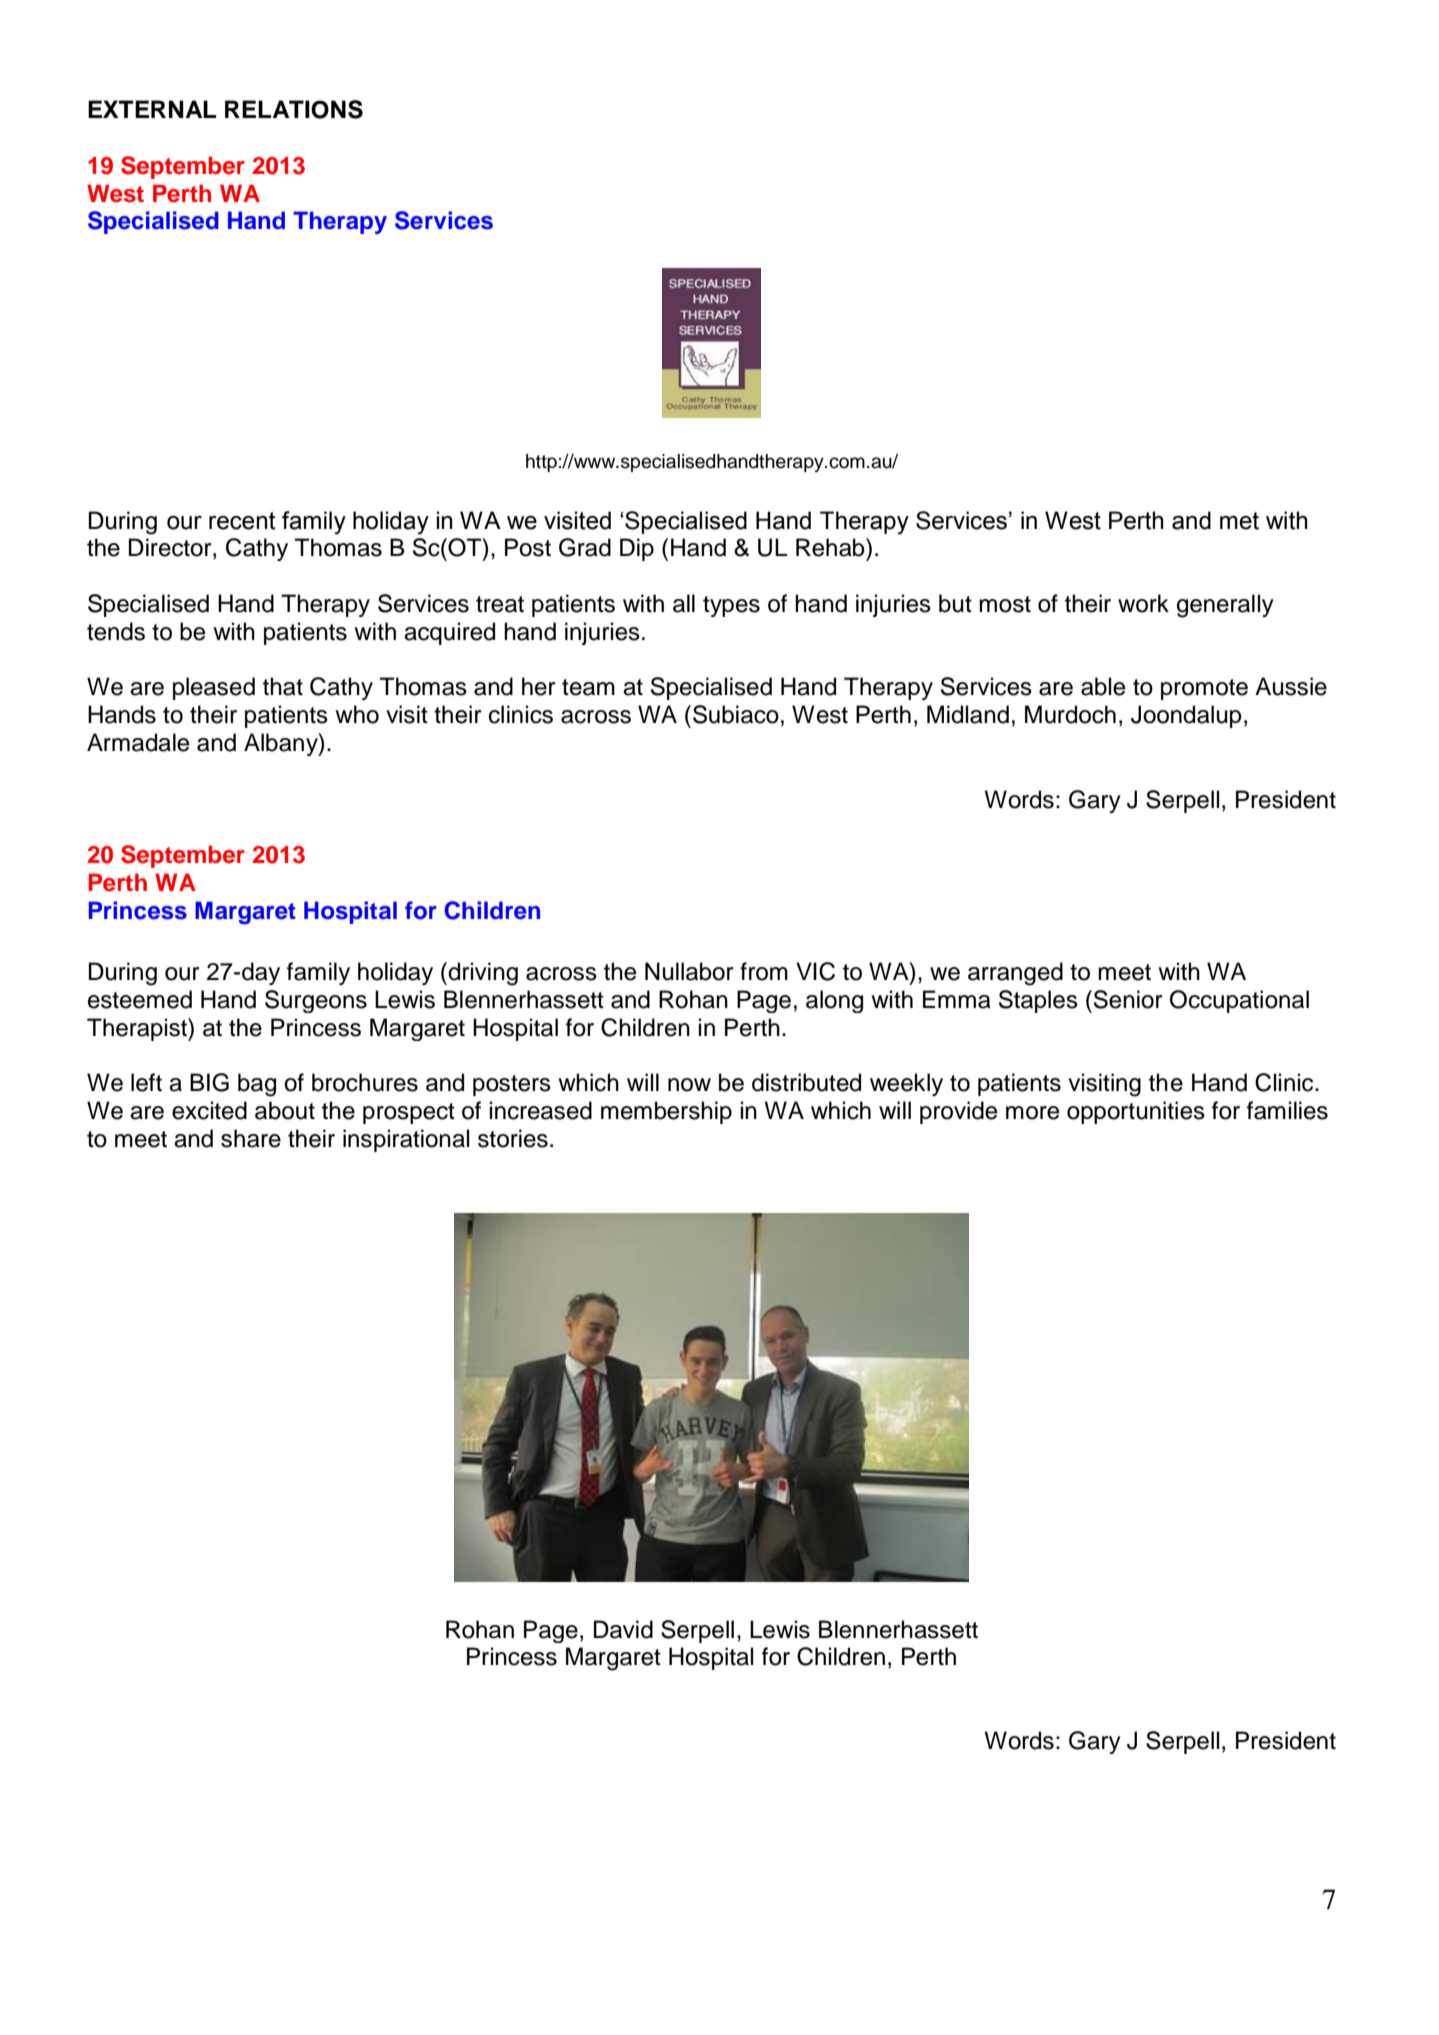 The width and height of the screenshot is (1439, 2035). I want to click on Surgeons, so click(316, 1001).
